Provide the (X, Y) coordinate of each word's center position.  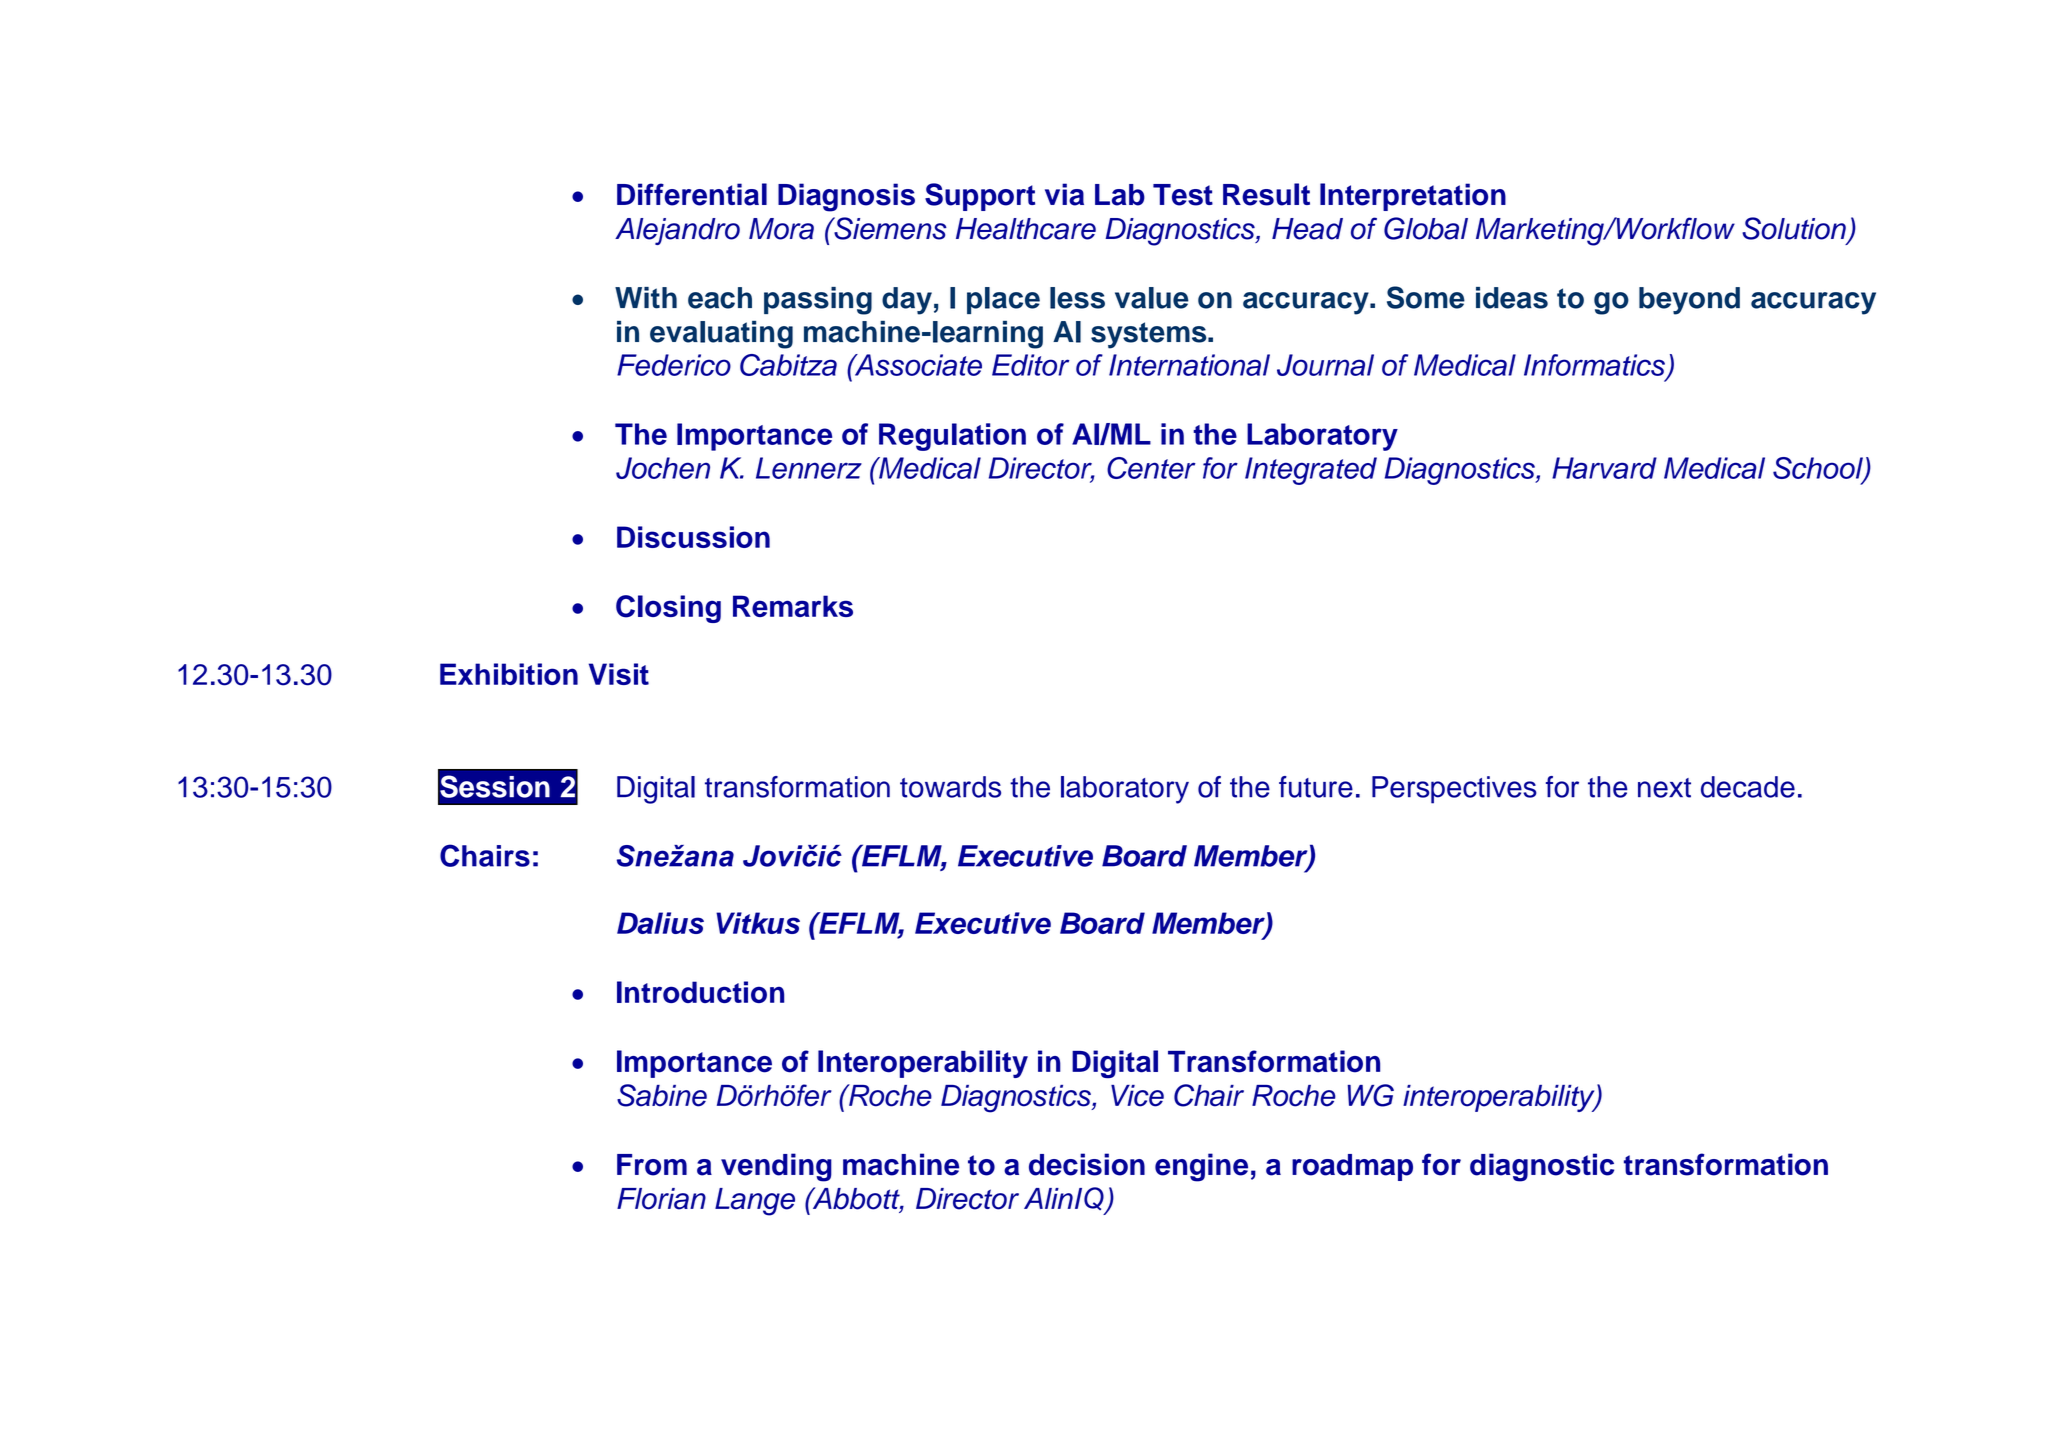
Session (495, 786)
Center (1151, 468)
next (1664, 788)
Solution (1794, 228)
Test (1183, 195)
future (1316, 787)
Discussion (693, 537)
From (652, 1165)
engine (1201, 1167)
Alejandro (677, 231)
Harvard (1604, 468)
